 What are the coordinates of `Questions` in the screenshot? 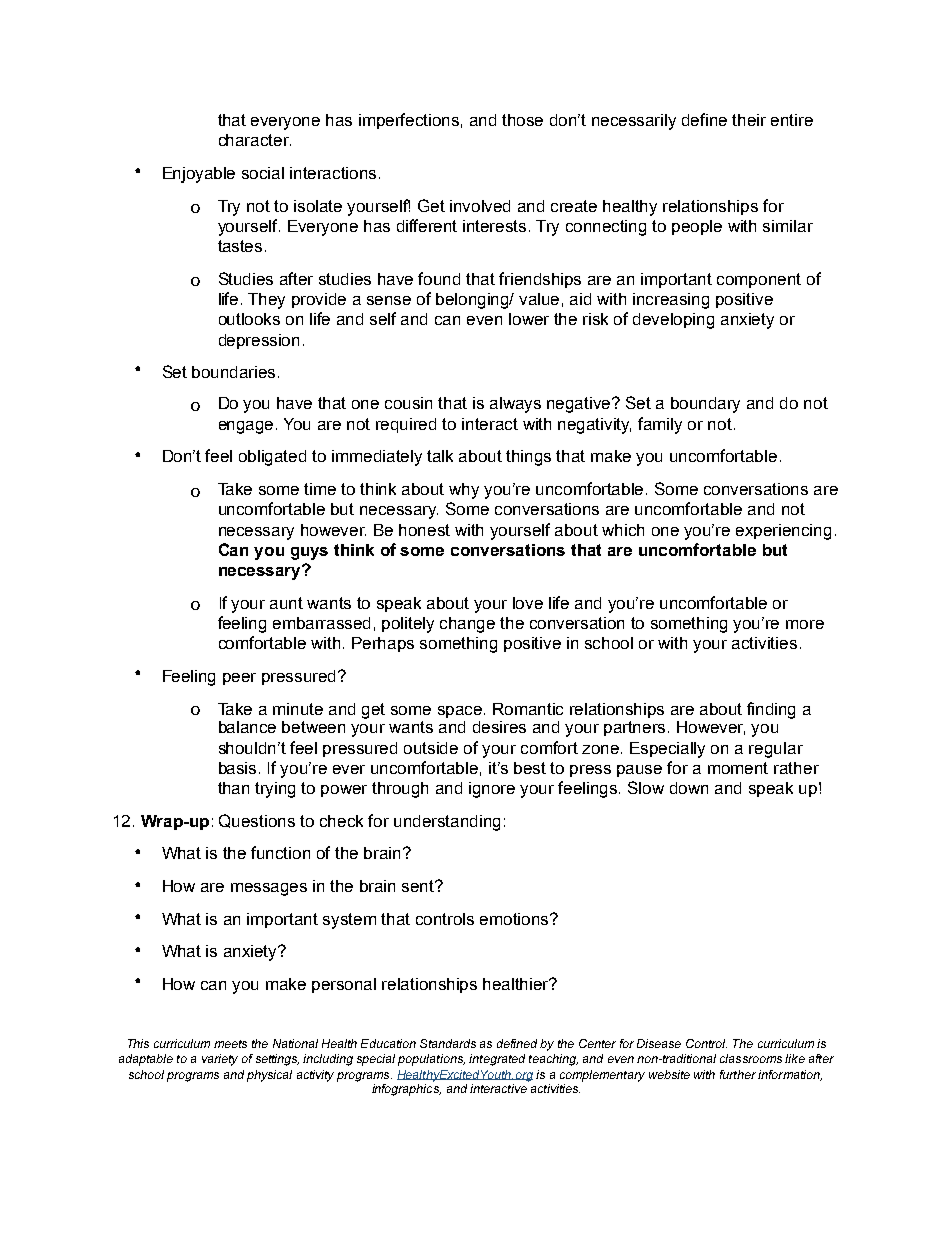 It's located at (257, 821).
